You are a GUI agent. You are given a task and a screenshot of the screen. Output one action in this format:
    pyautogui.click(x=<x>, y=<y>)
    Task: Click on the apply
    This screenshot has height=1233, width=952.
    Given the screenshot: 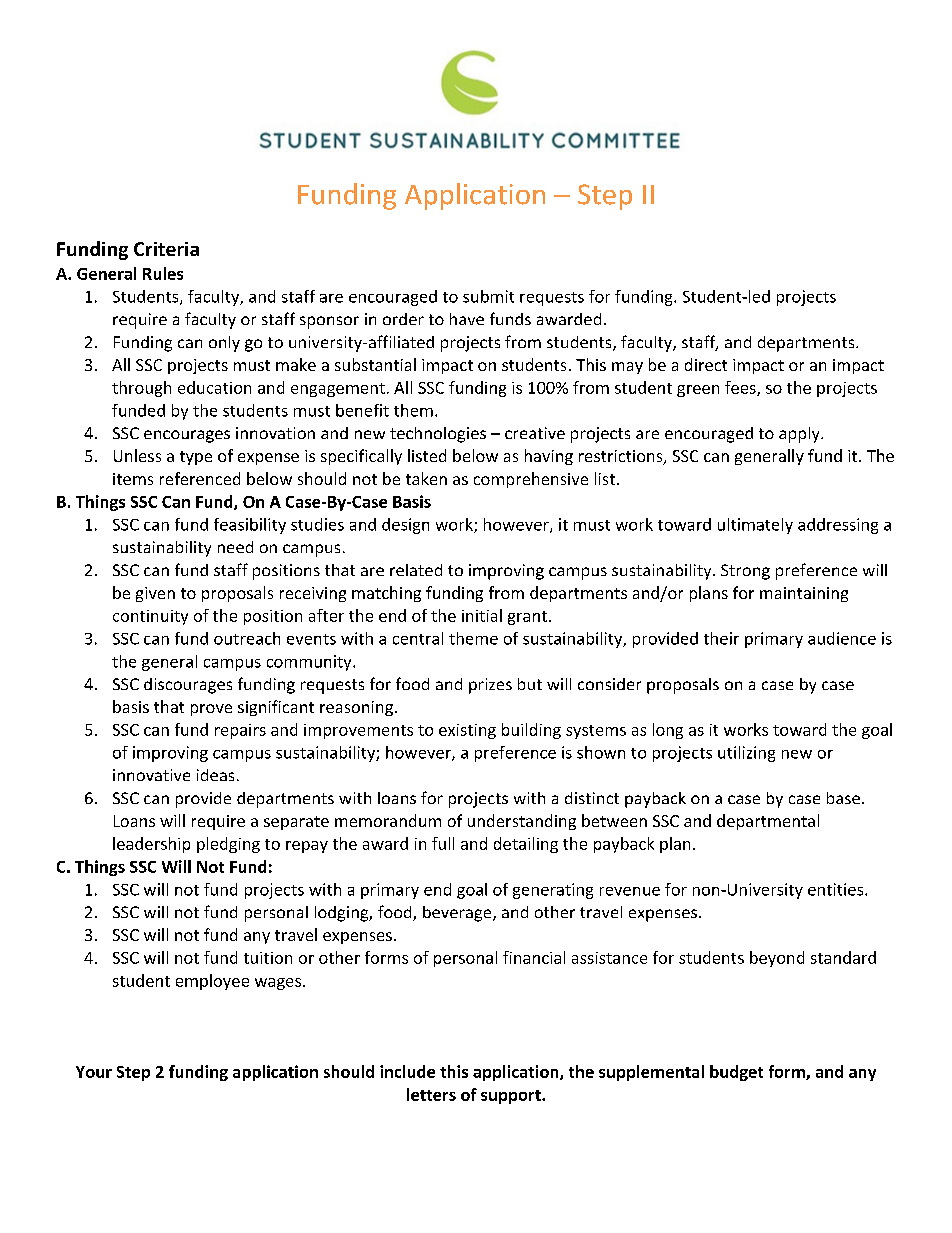 What is the action you would take?
    pyautogui.click(x=800, y=435)
